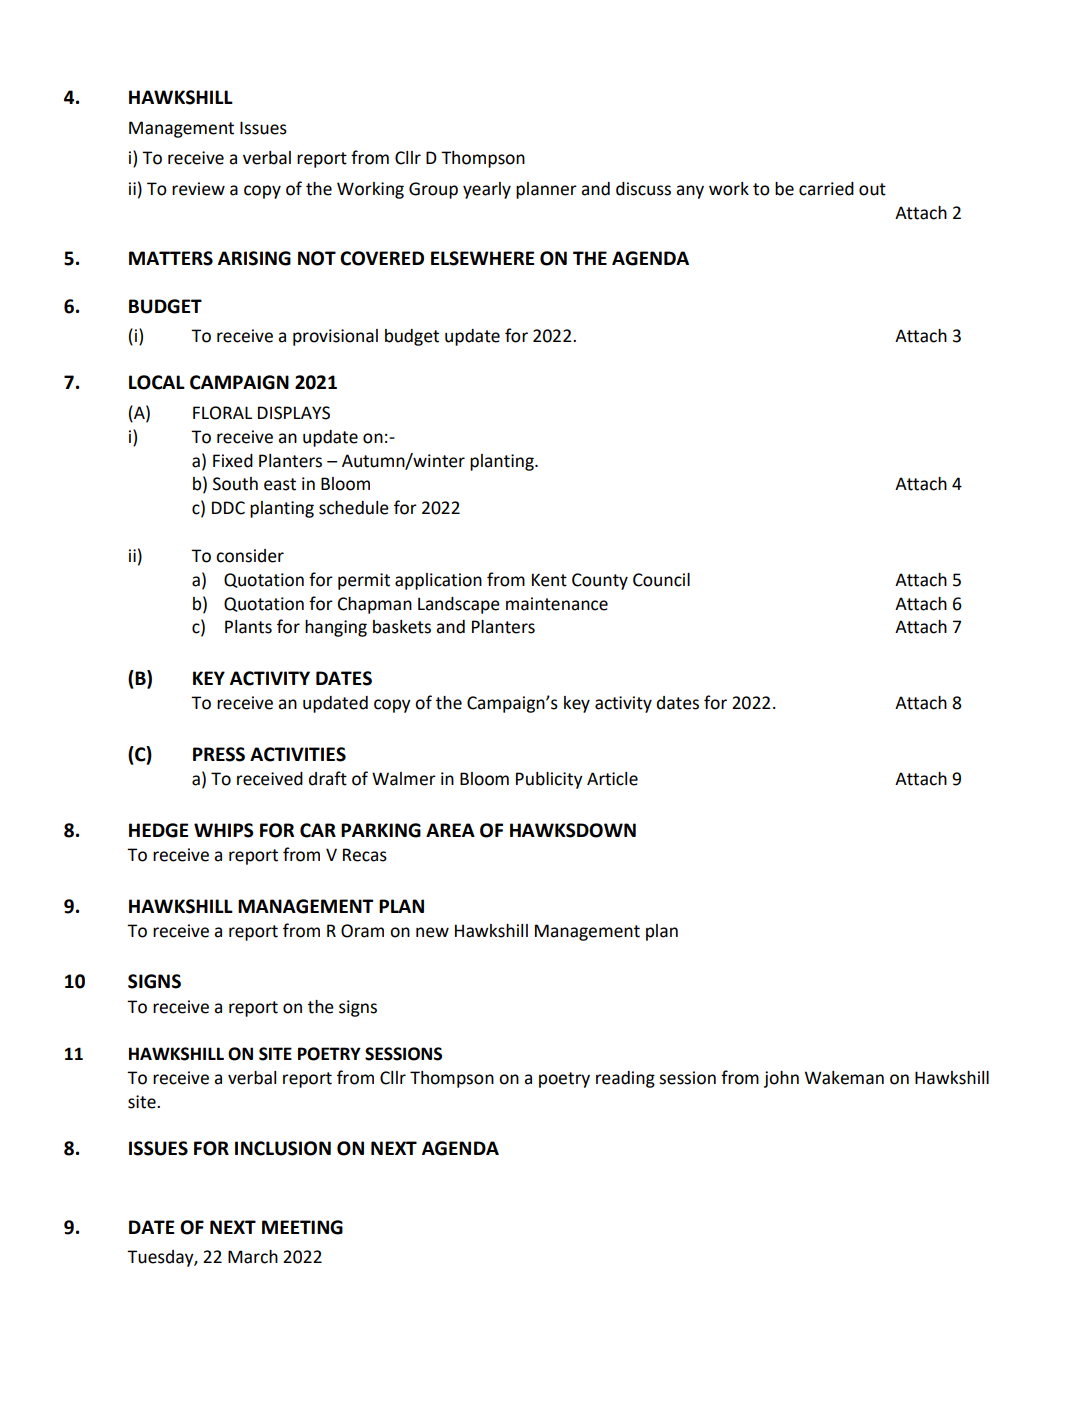 The image size is (1087, 1406). Describe the element at coordinates (661, 580) in the screenshot. I see `Council` at that location.
